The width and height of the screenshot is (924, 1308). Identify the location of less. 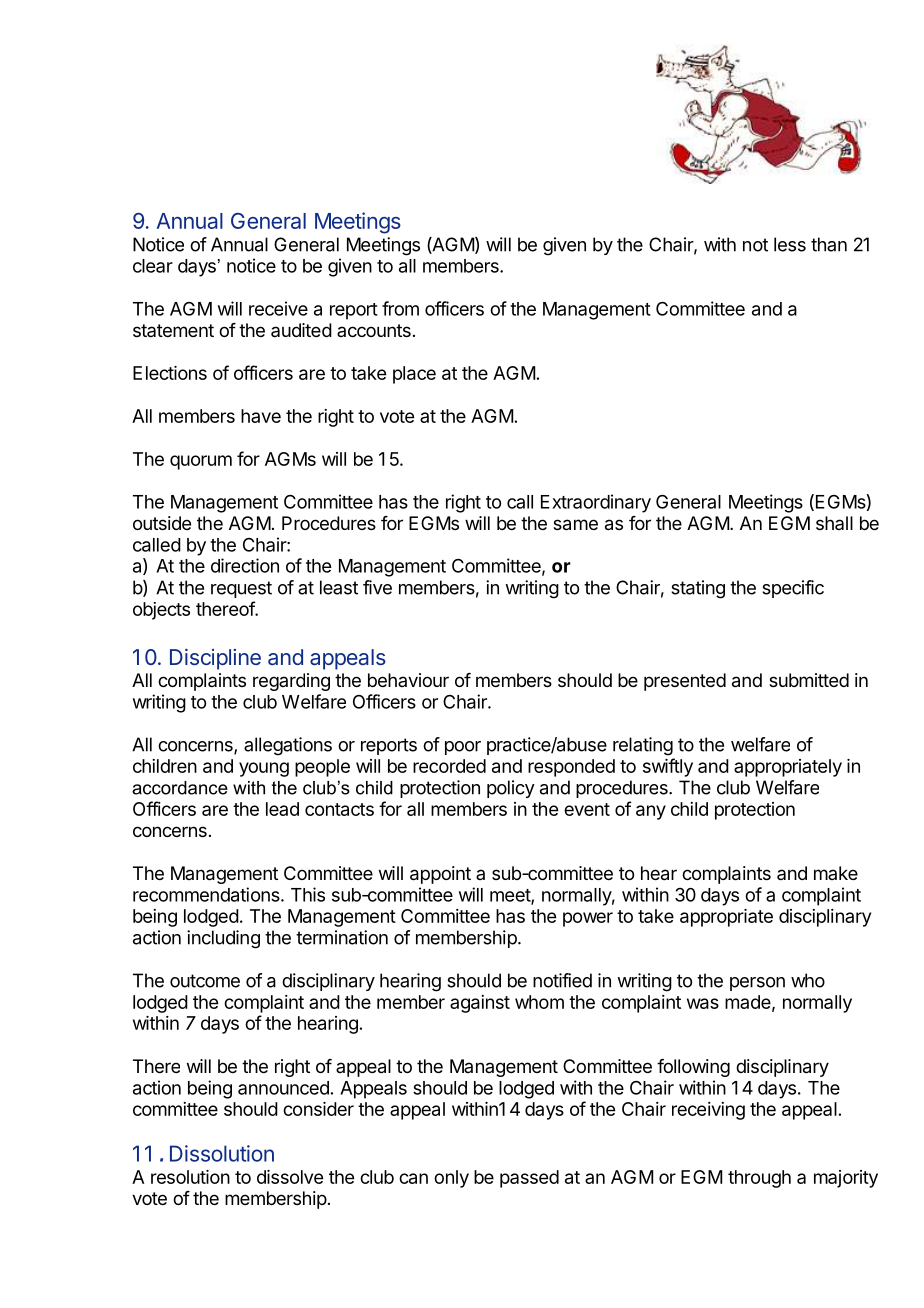
(790, 244).
